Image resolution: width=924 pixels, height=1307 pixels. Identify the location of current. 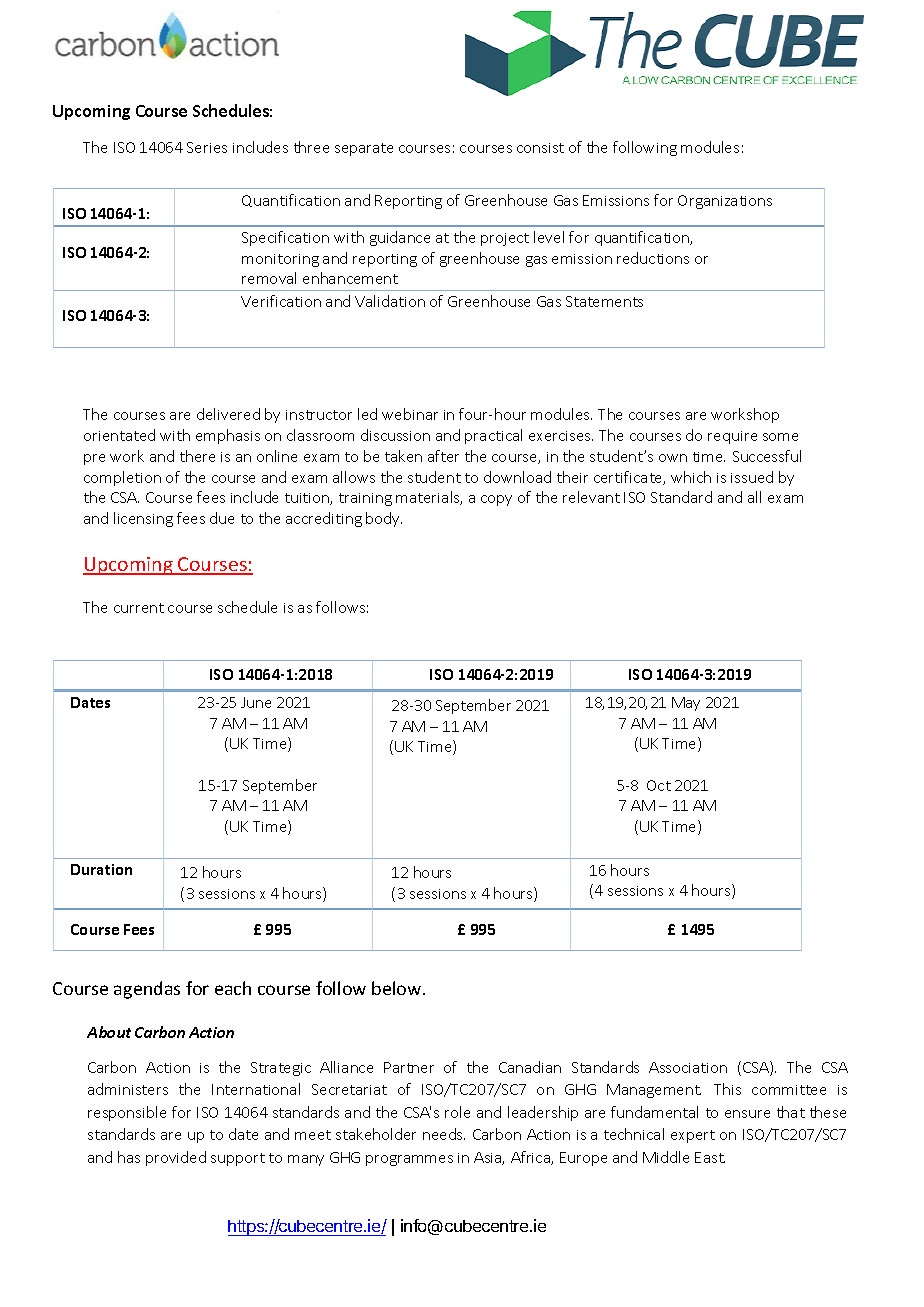
(139, 608).
